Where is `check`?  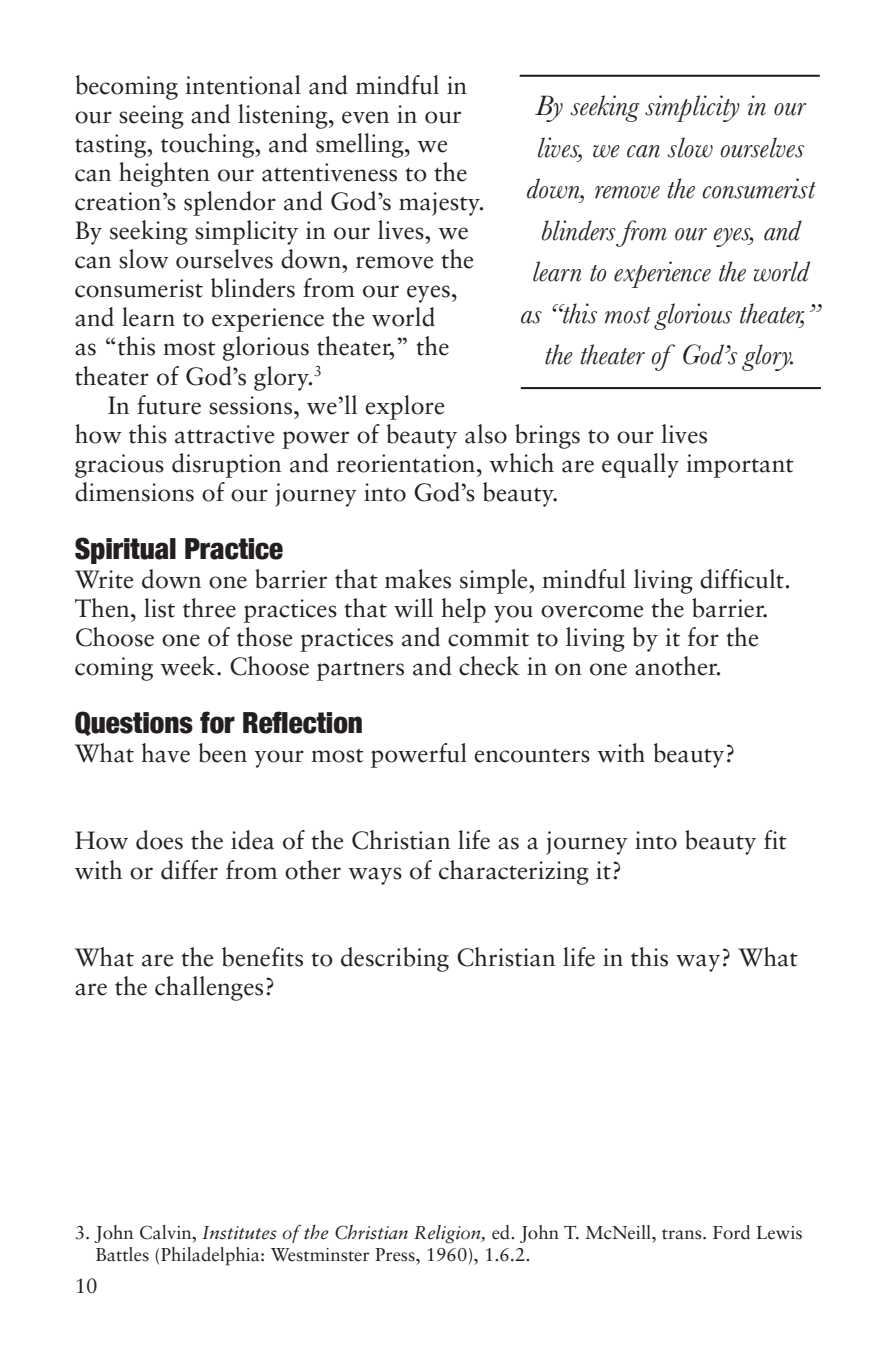 check is located at coordinates (489, 666).
